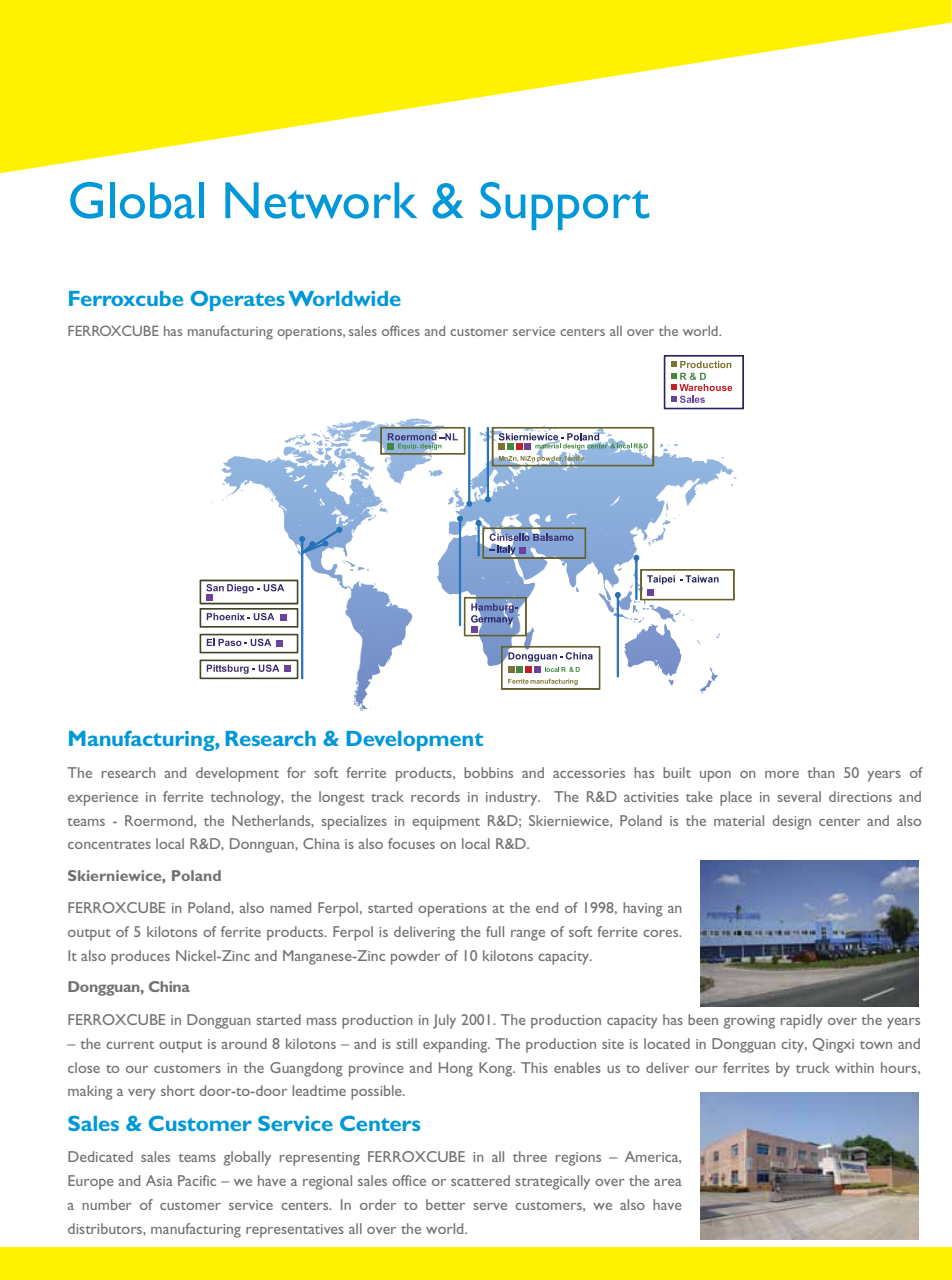 This screenshot has height=1280, width=952. I want to click on Pacific, so click(197, 1180).
